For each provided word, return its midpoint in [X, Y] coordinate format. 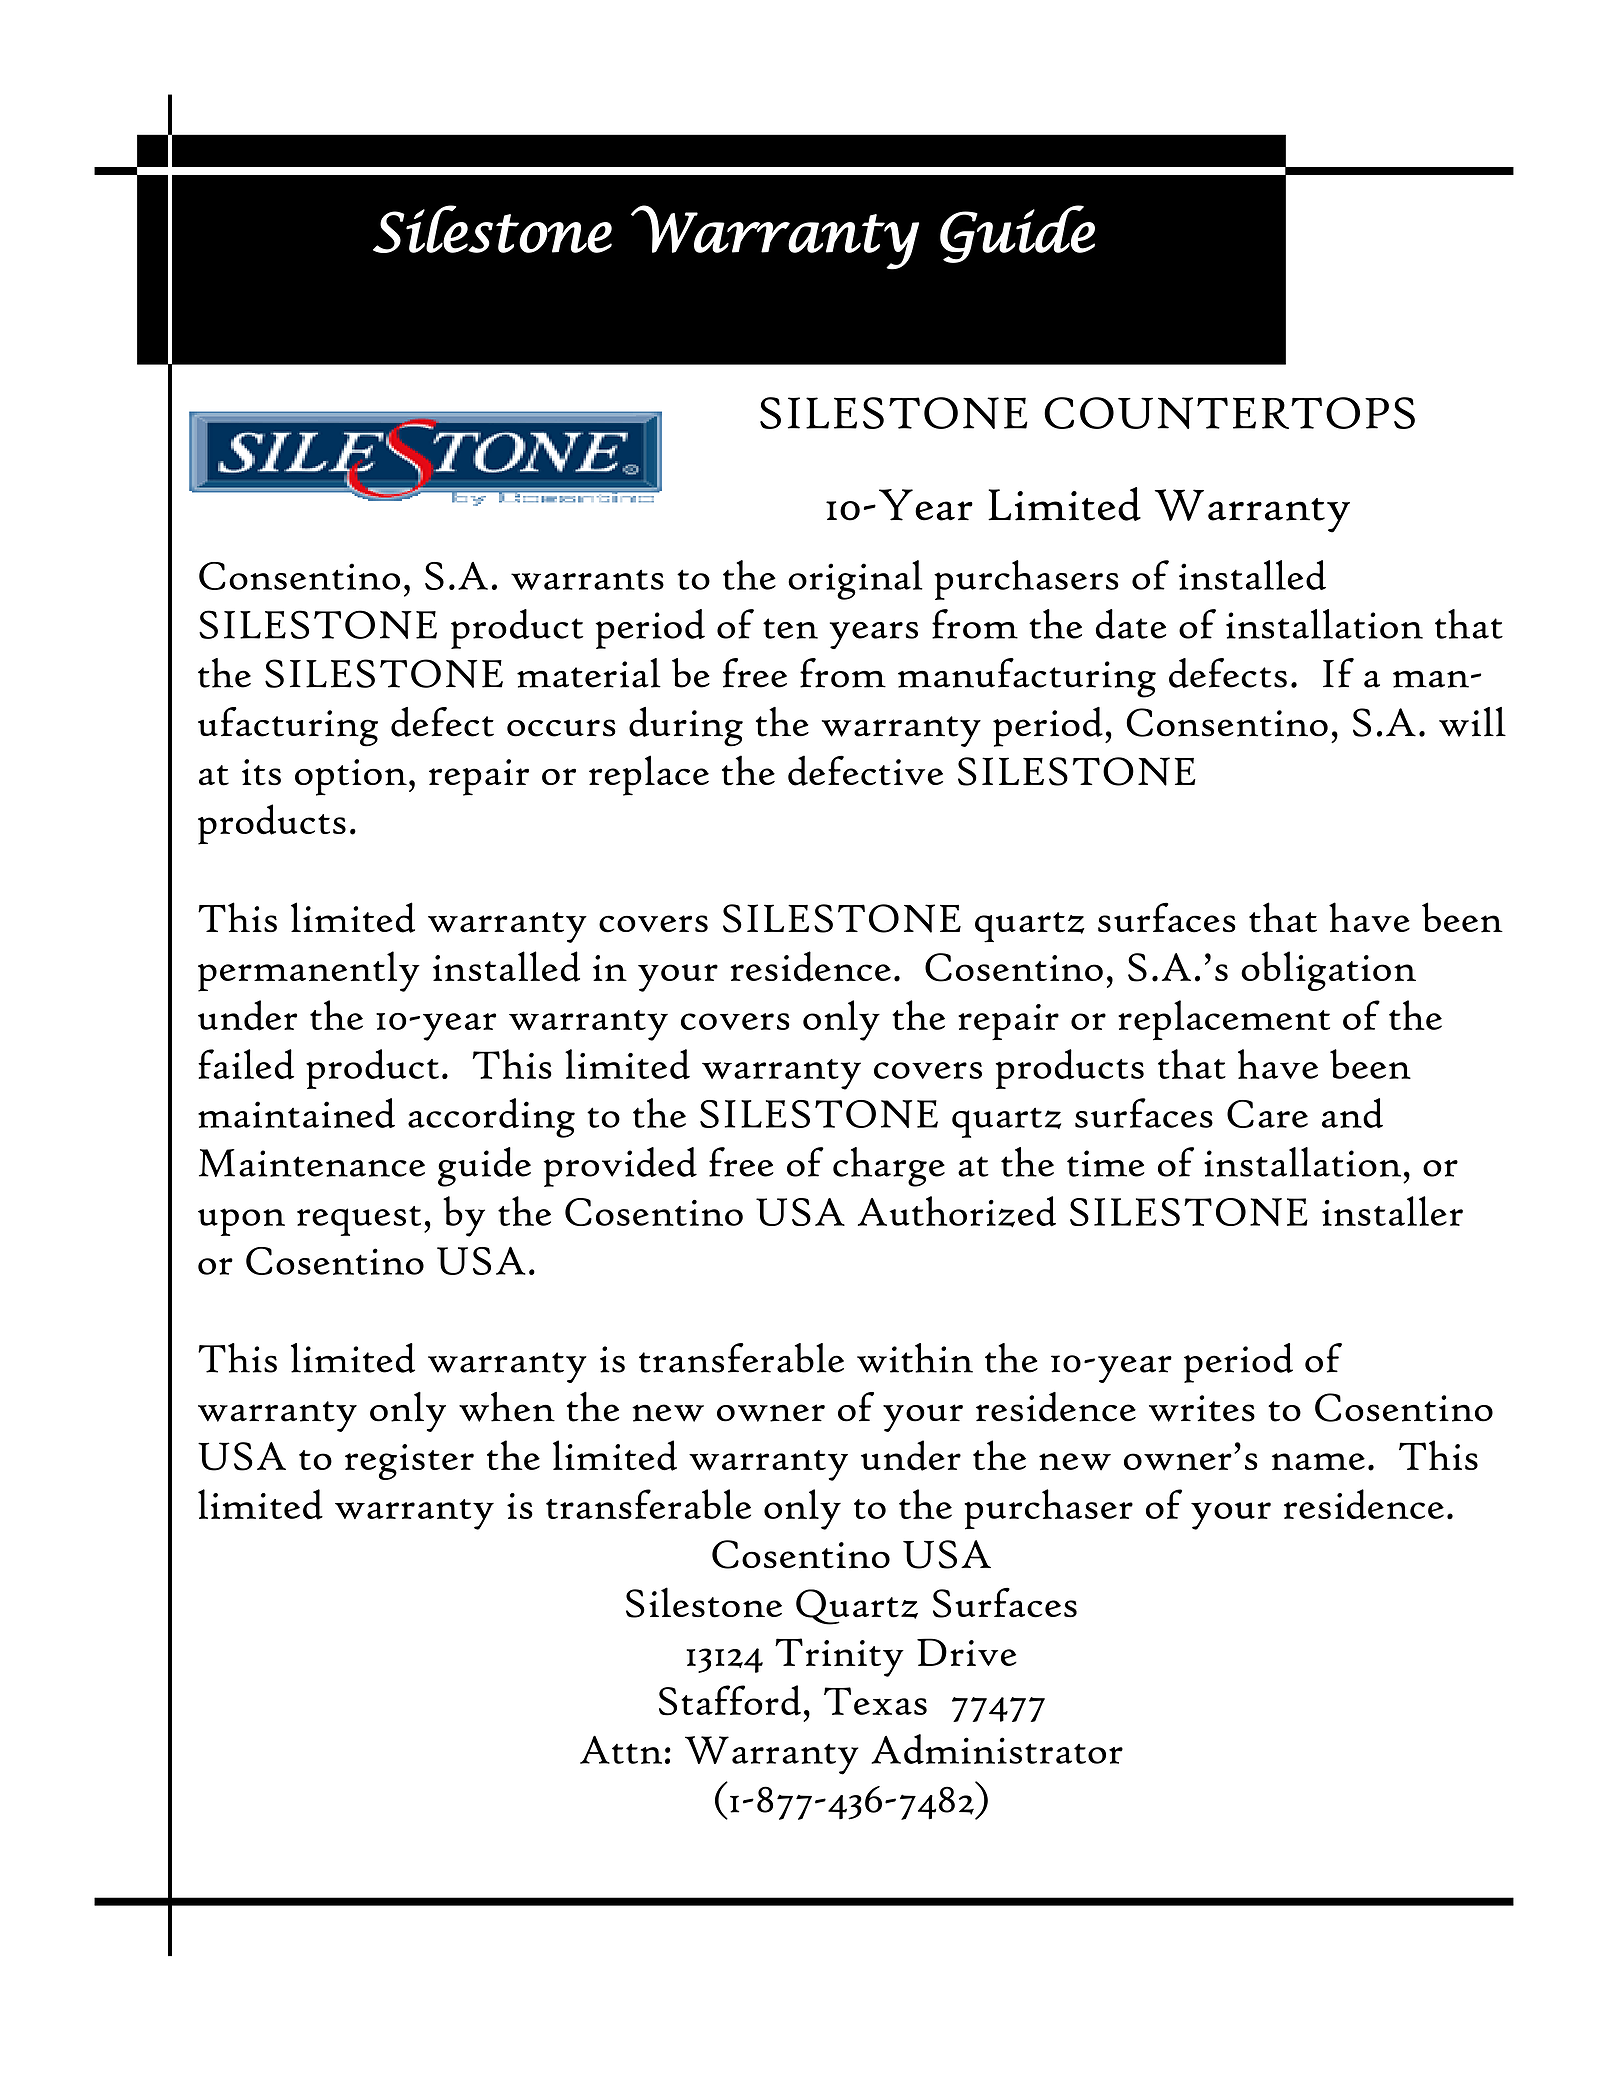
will [1472, 722]
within [915, 1358]
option [351, 777]
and [1352, 1113]
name [1318, 1461]
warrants [587, 579]
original [855, 580]
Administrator [997, 1749]
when [507, 1407]
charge [889, 1167]
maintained [296, 1113]
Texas [875, 1701]
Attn [621, 1750]
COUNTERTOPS [1229, 413]
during [686, 727]
